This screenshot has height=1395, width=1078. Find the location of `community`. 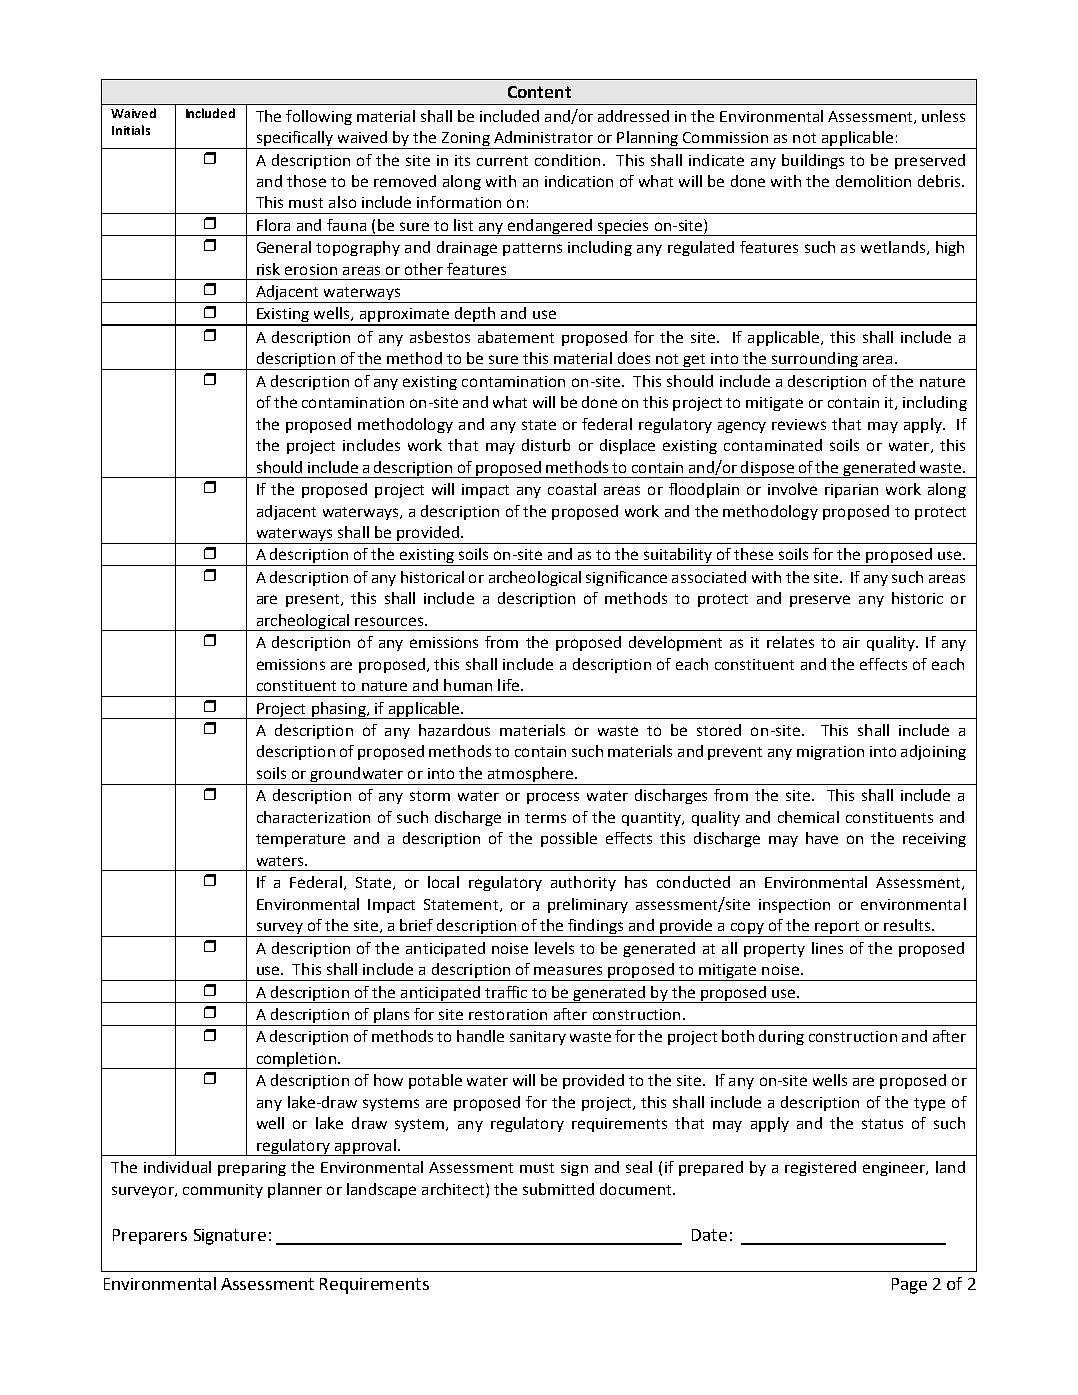

community is located at coordinates (223, 1191).
